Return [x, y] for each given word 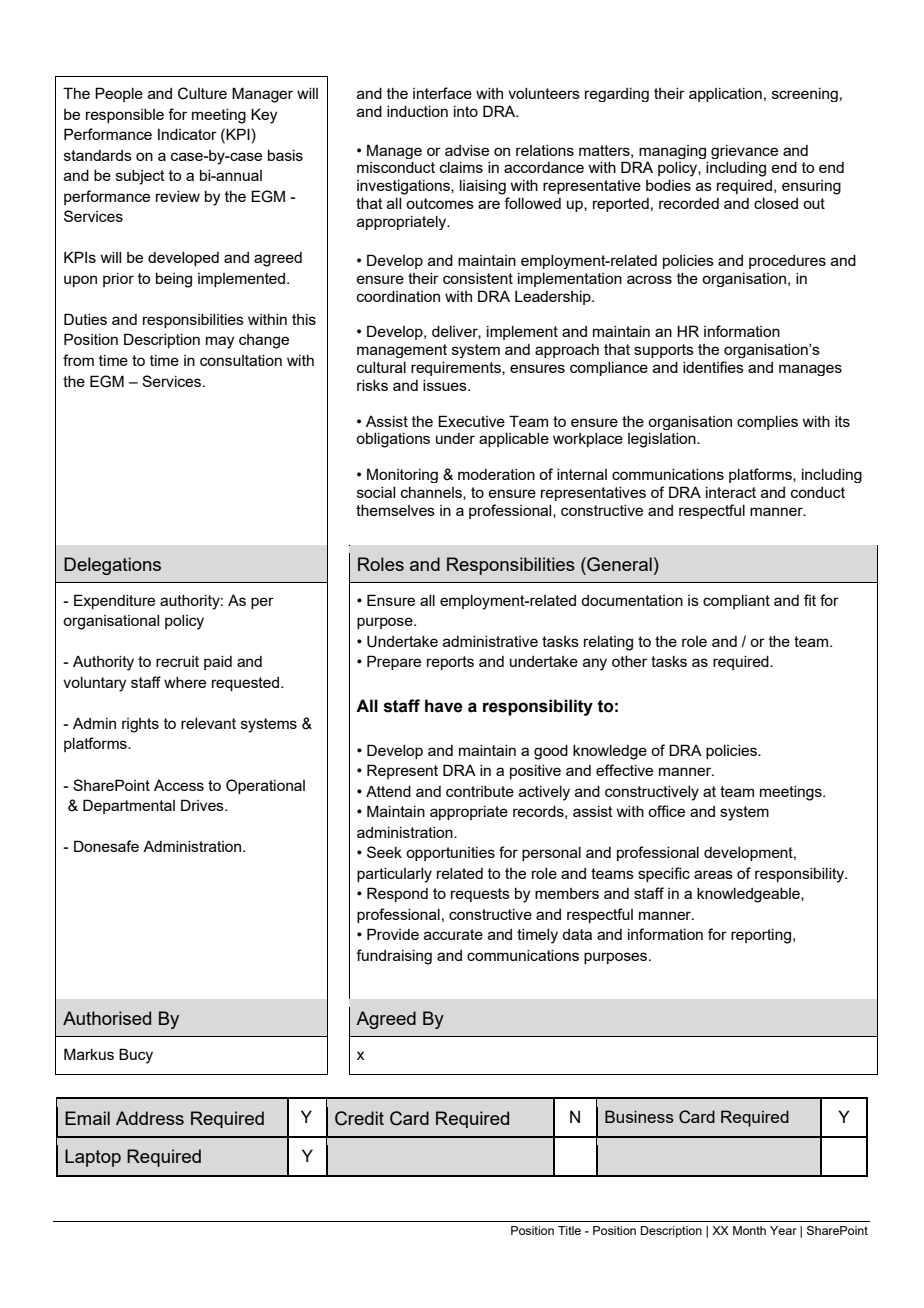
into [466, 111]
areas [713, 874]
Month [749, 1230]
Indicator [187, 134]
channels [432, 493]
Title [569, 1230]
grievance [744, 152]
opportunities [450, 854]
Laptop [93, 1158]
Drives [203, 805]
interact [731, 492]
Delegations [112, 566]
